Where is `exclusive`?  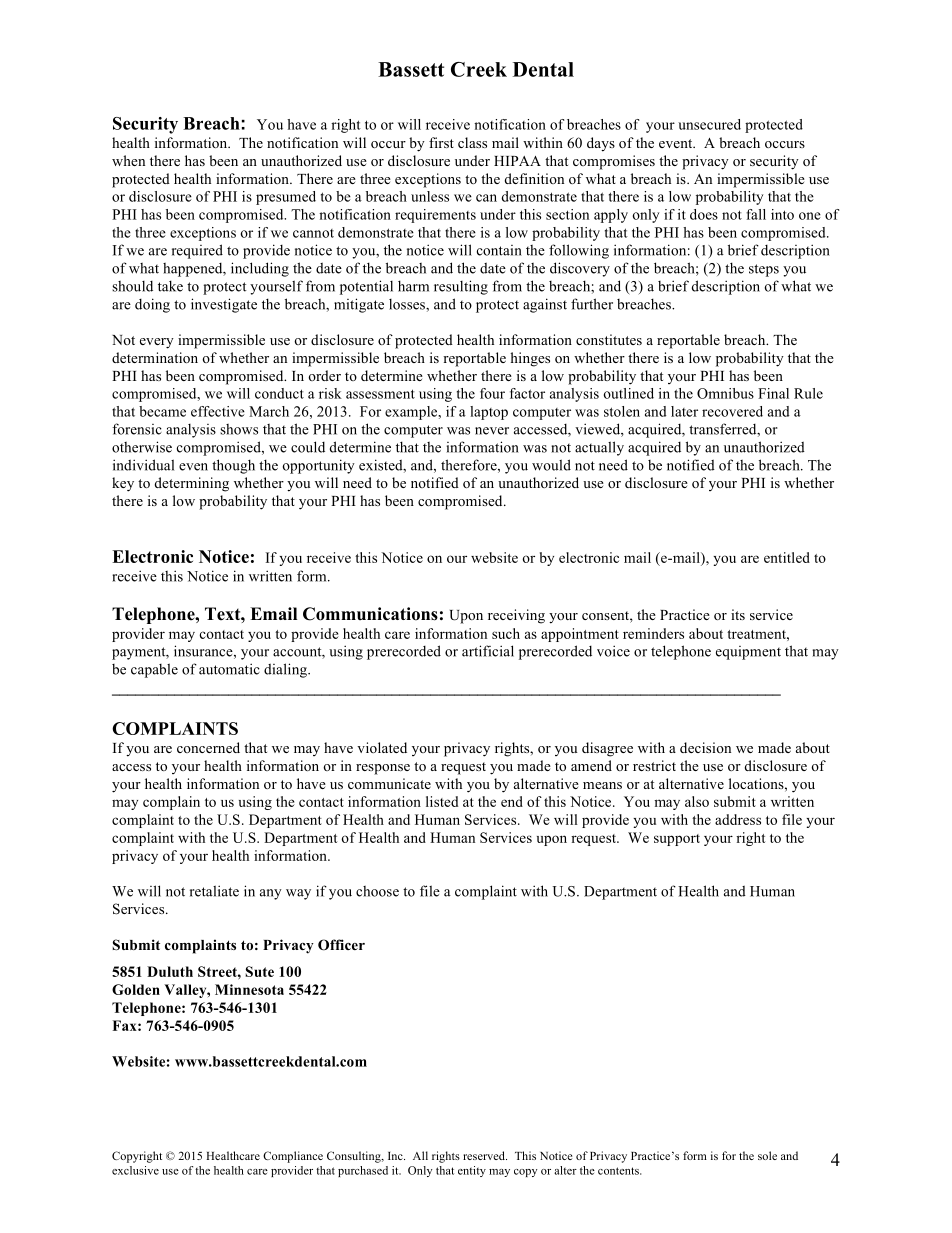 exclusive is located at coordinates (135, 1170).
